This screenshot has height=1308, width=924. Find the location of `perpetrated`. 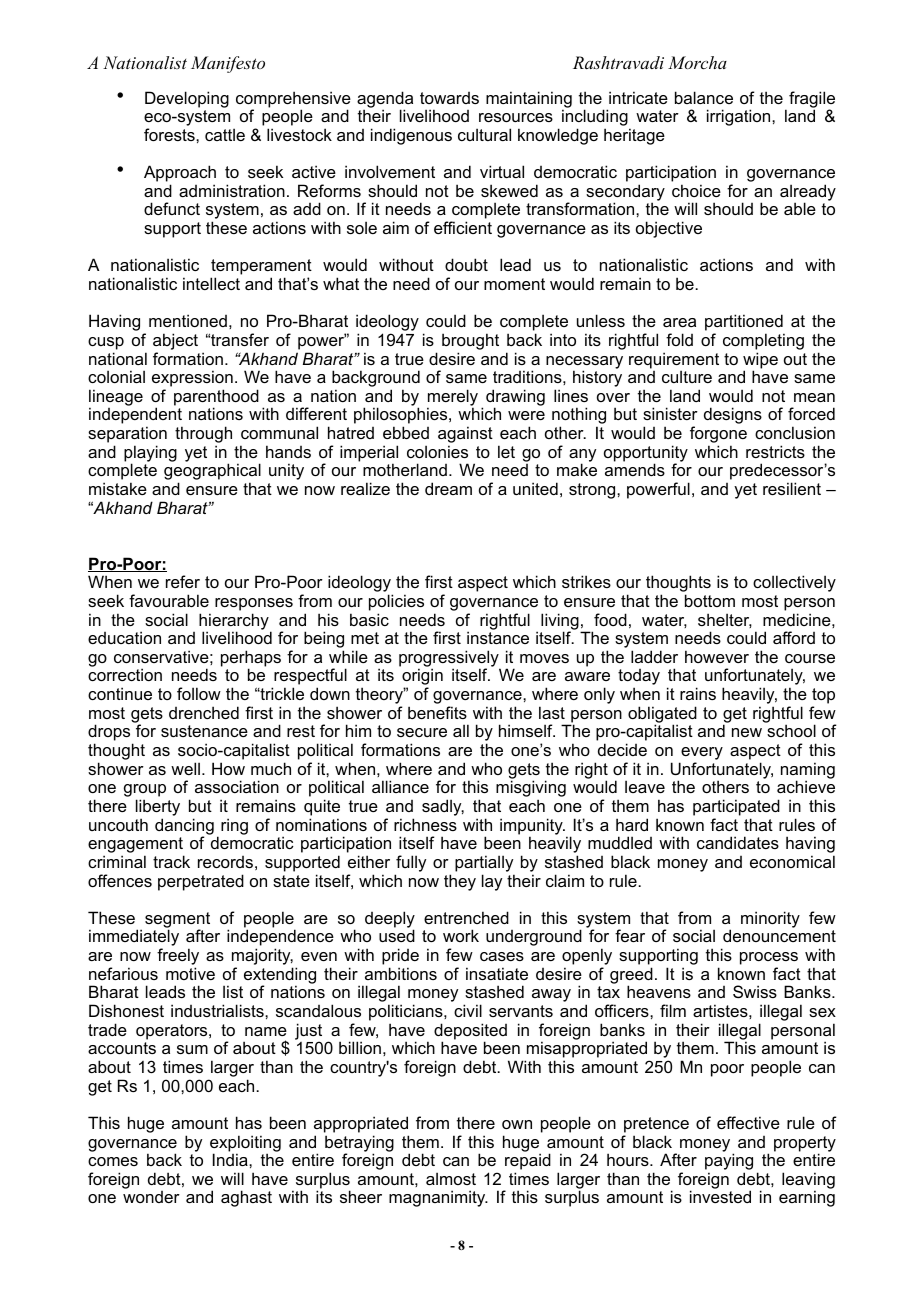

perpetrated is located at coordinates (201, 882).
